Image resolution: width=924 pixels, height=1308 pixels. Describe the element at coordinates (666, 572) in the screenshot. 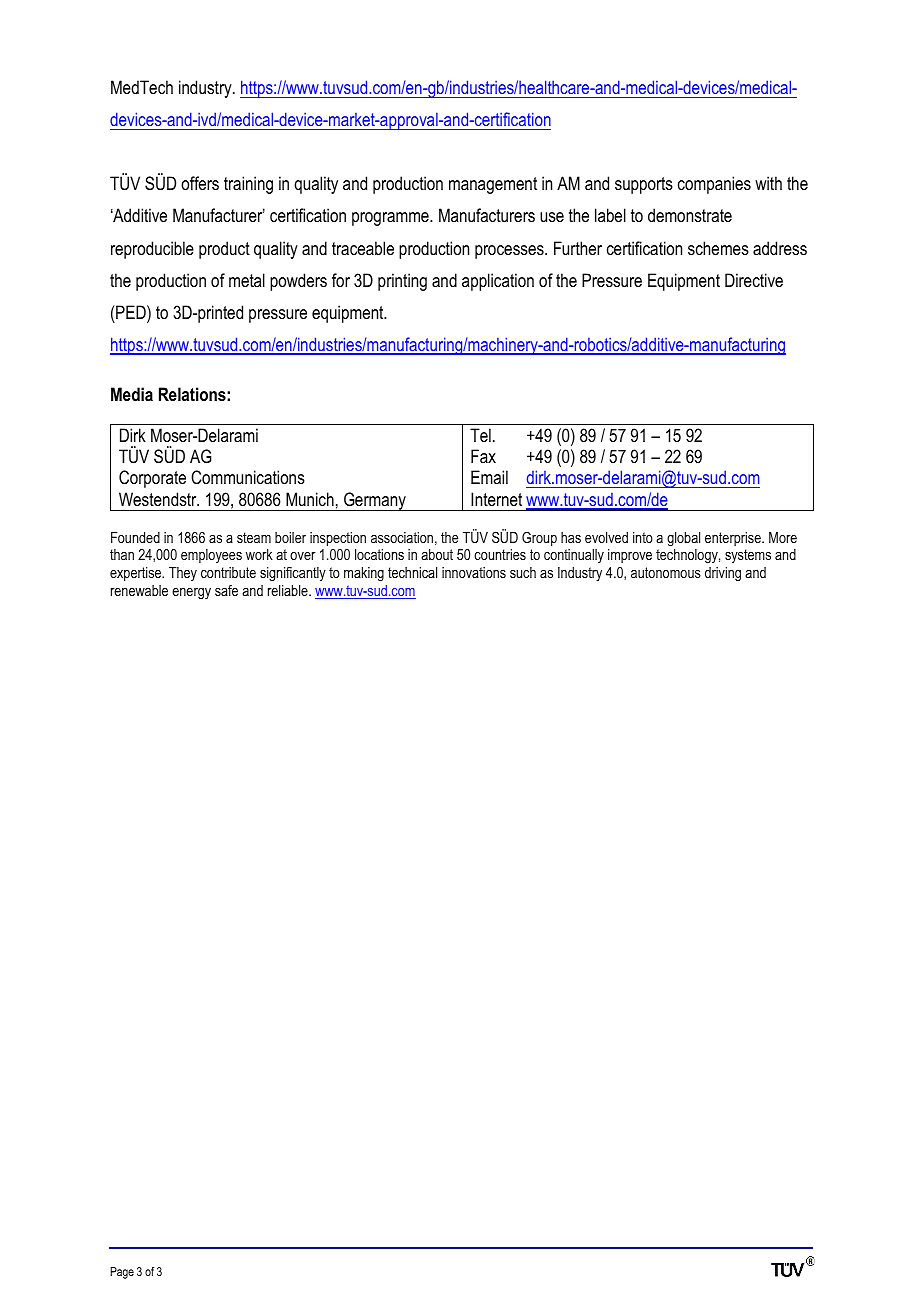

I see `autonomous` at that location.
